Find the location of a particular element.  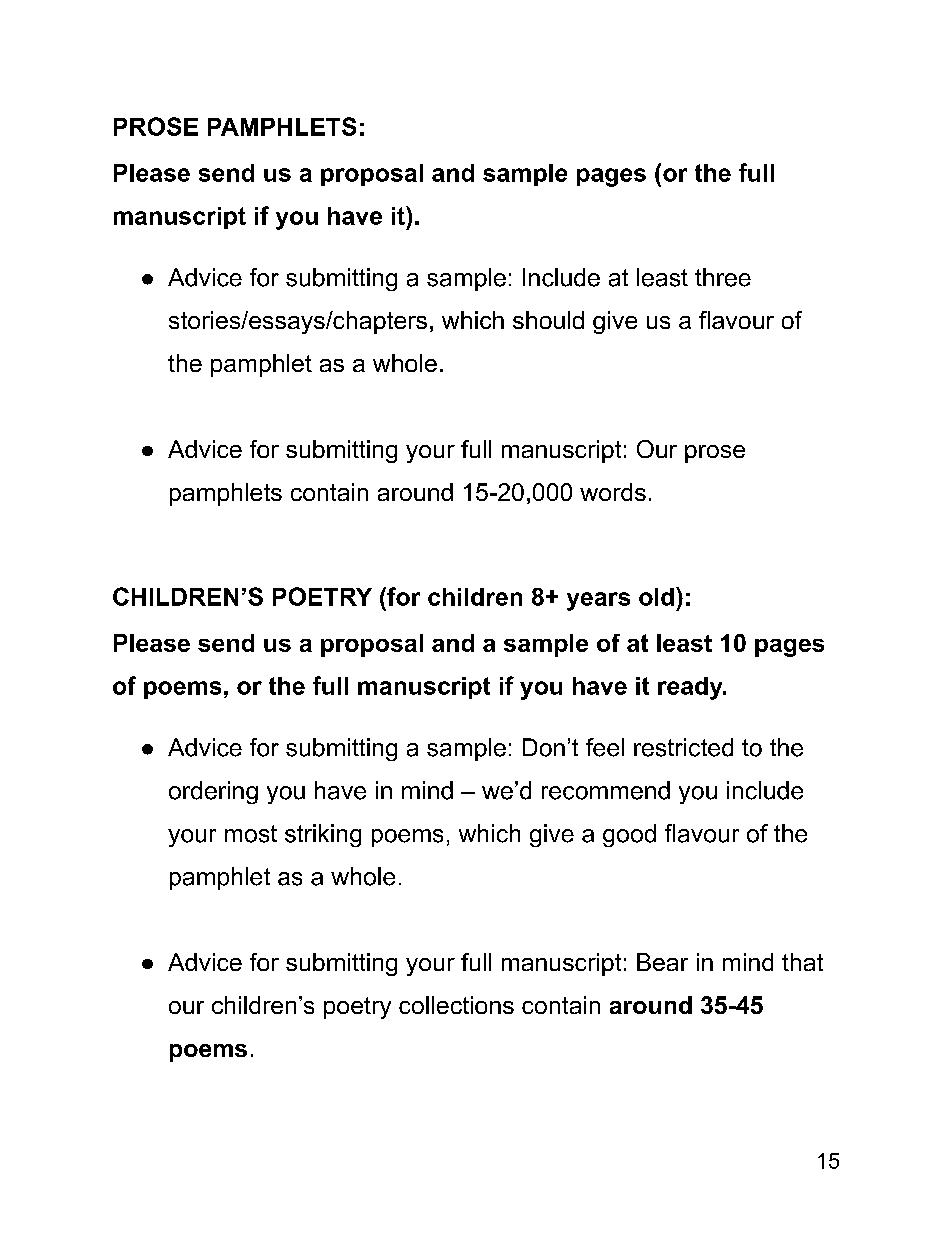

feel is located at coordinates (605, 747).
